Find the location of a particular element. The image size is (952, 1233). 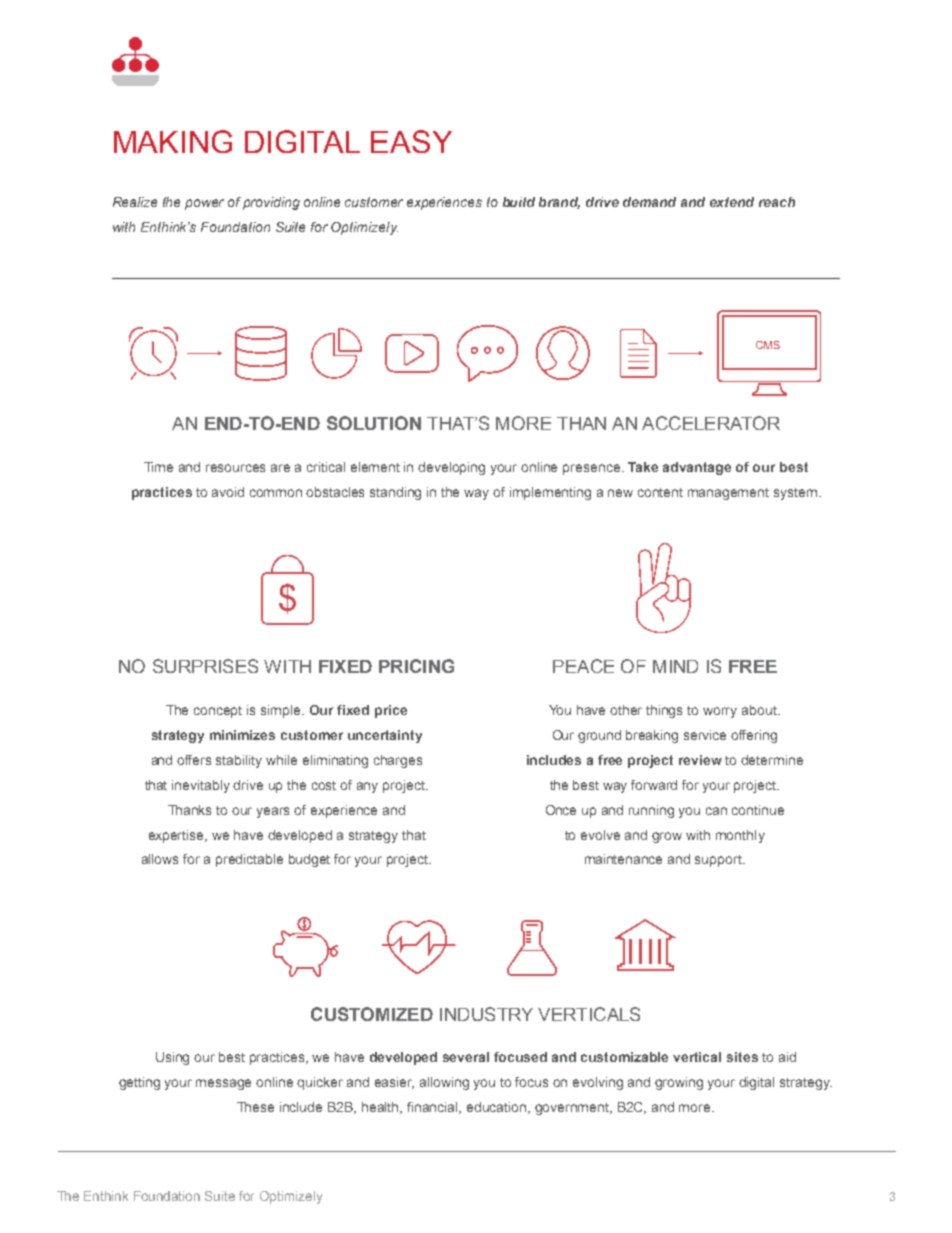

SOLUTION is located at coordinates (374, 423).
